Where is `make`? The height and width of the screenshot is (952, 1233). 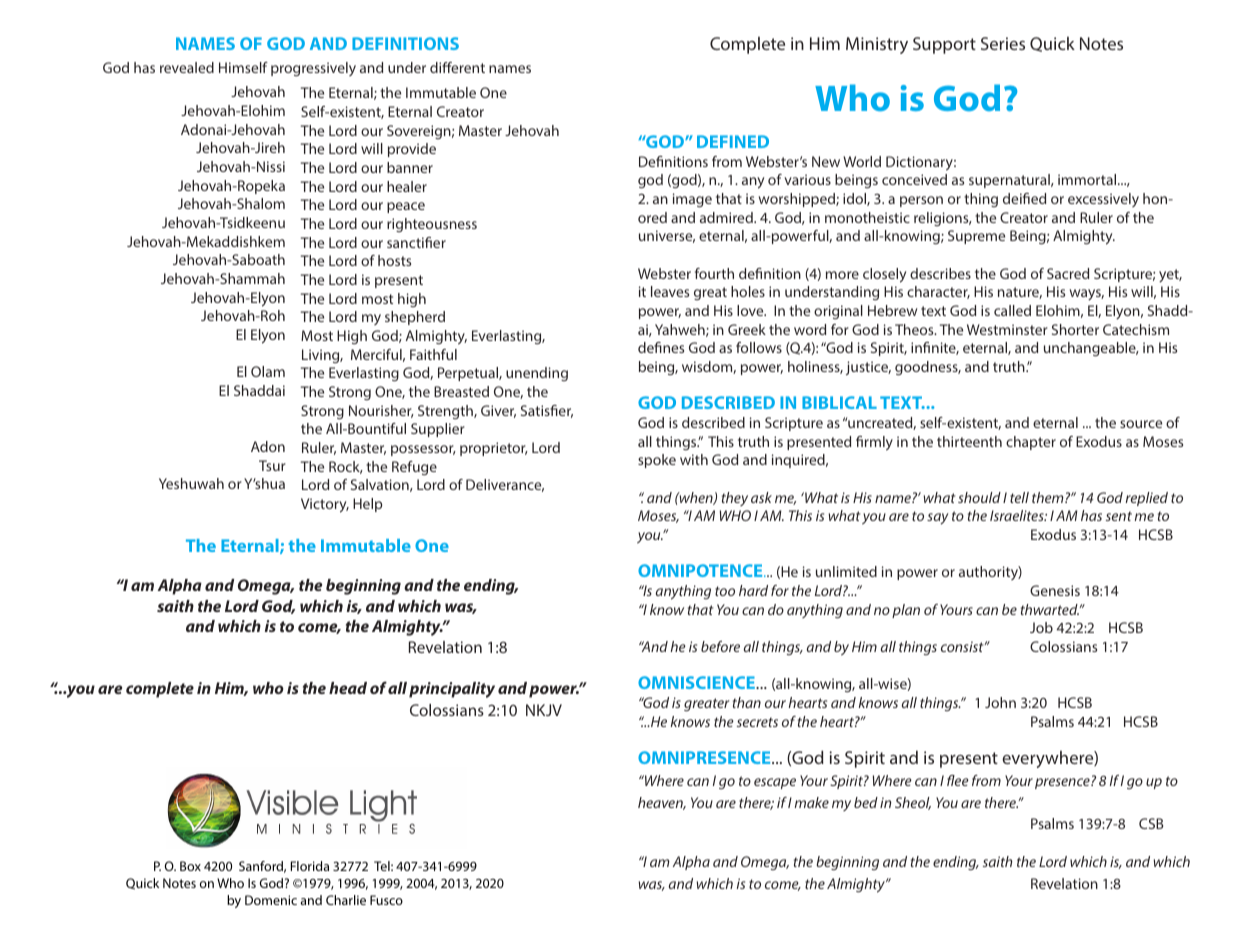 make is located at coordinates (812, 802).
